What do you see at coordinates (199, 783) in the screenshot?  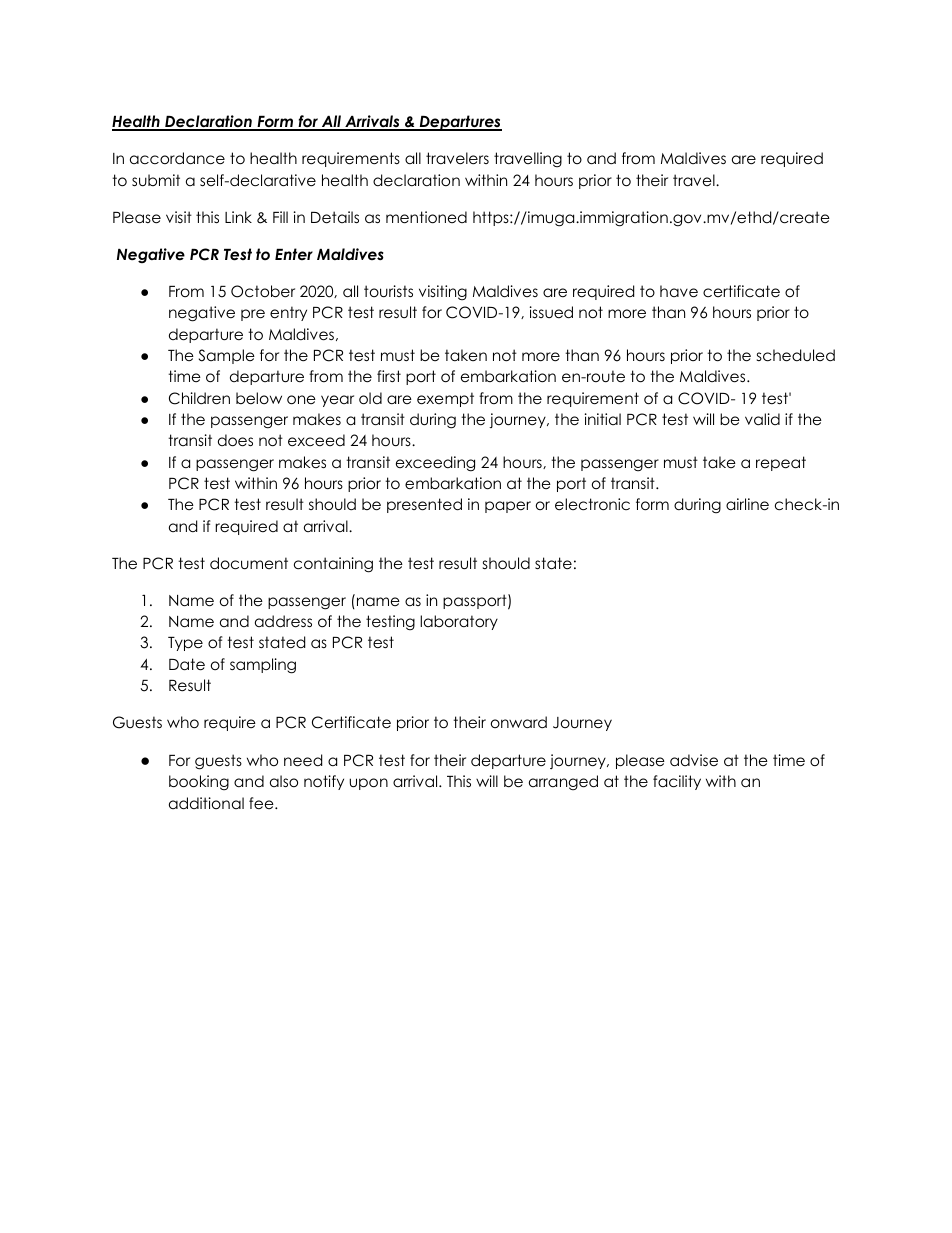 I see `booking` at bounding box center [199, 783].
